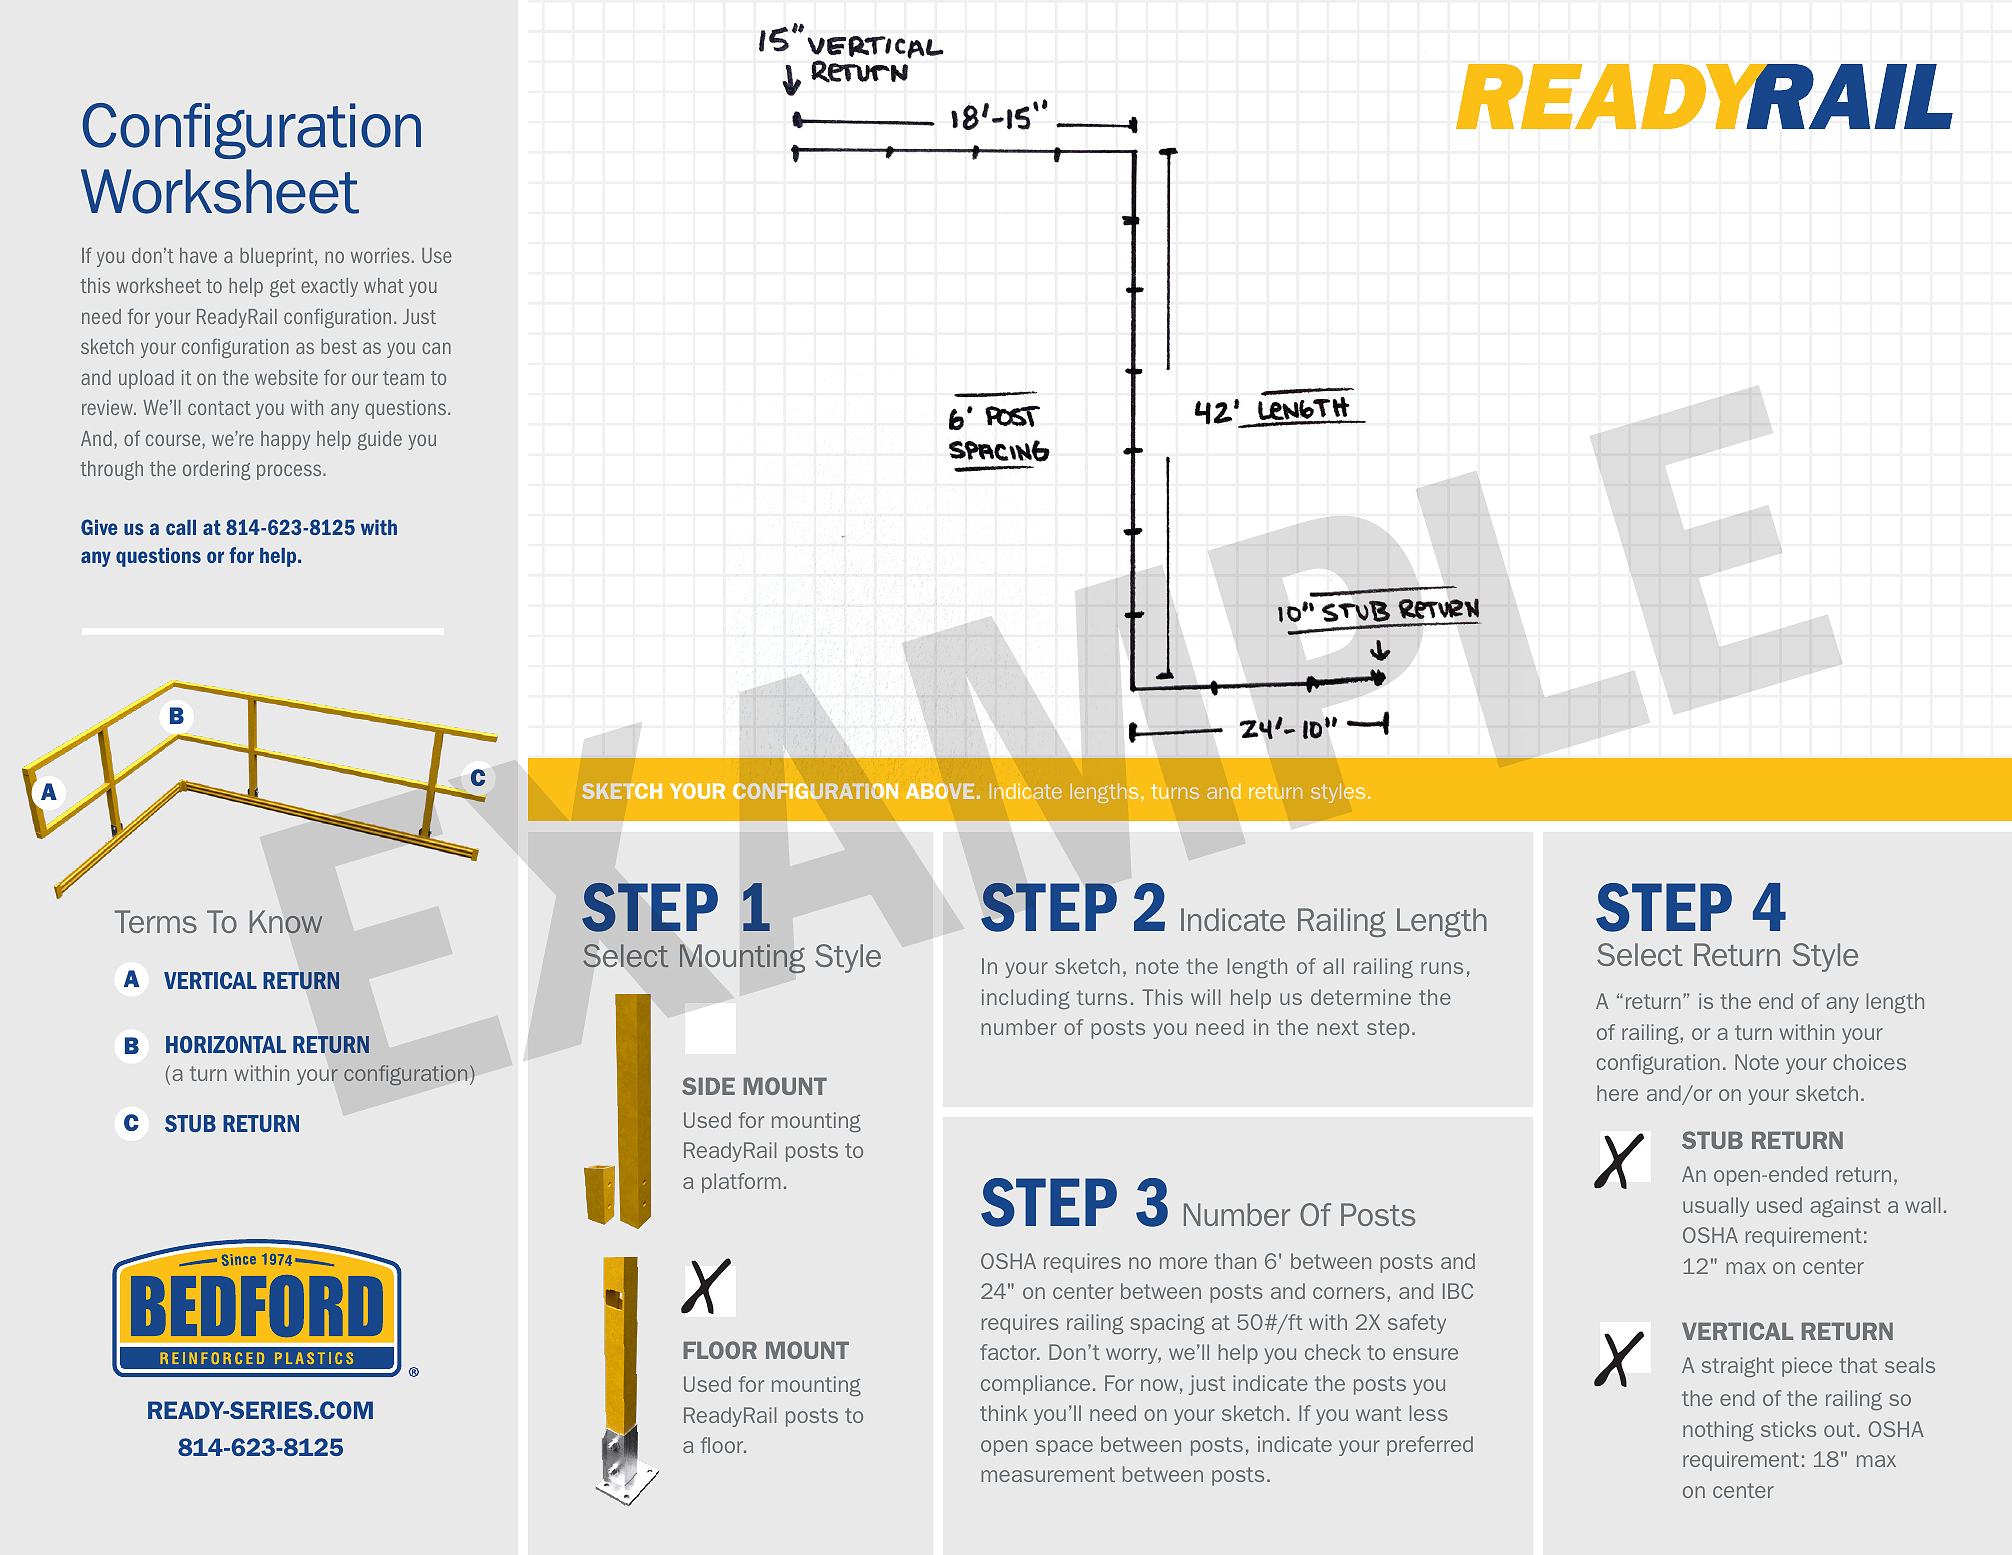  Describe the element at coordinates (329, 287) in the screenshot. I see `exactly` at that location.
